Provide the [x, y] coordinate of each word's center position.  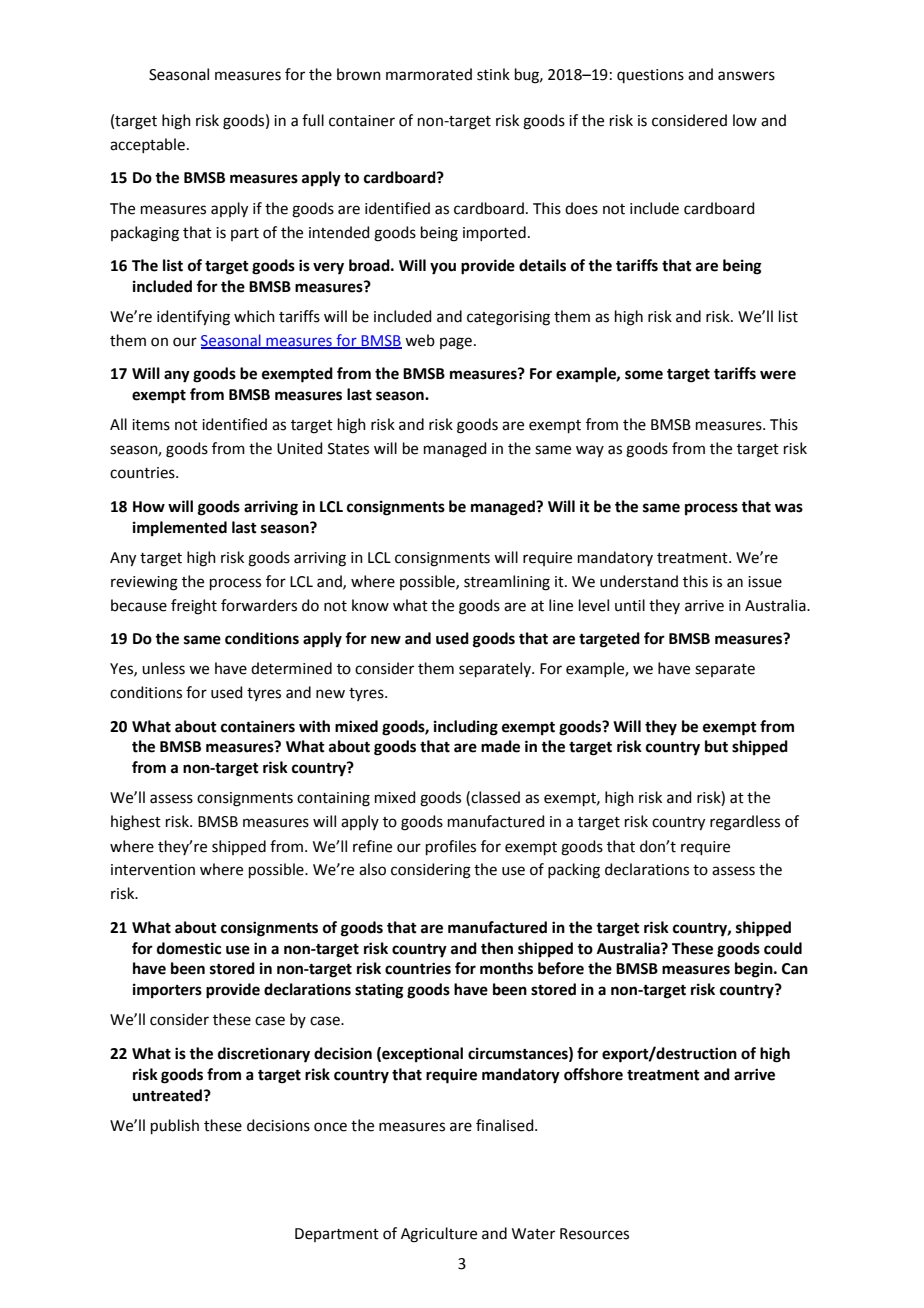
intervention [153, 870]
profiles [451, 847]
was [789, 508]
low [745, 120]
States [348, 449]
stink [493, 74]
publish [175, 1126]
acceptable [147, 145]
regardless [745, 823]
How [149, 507]
